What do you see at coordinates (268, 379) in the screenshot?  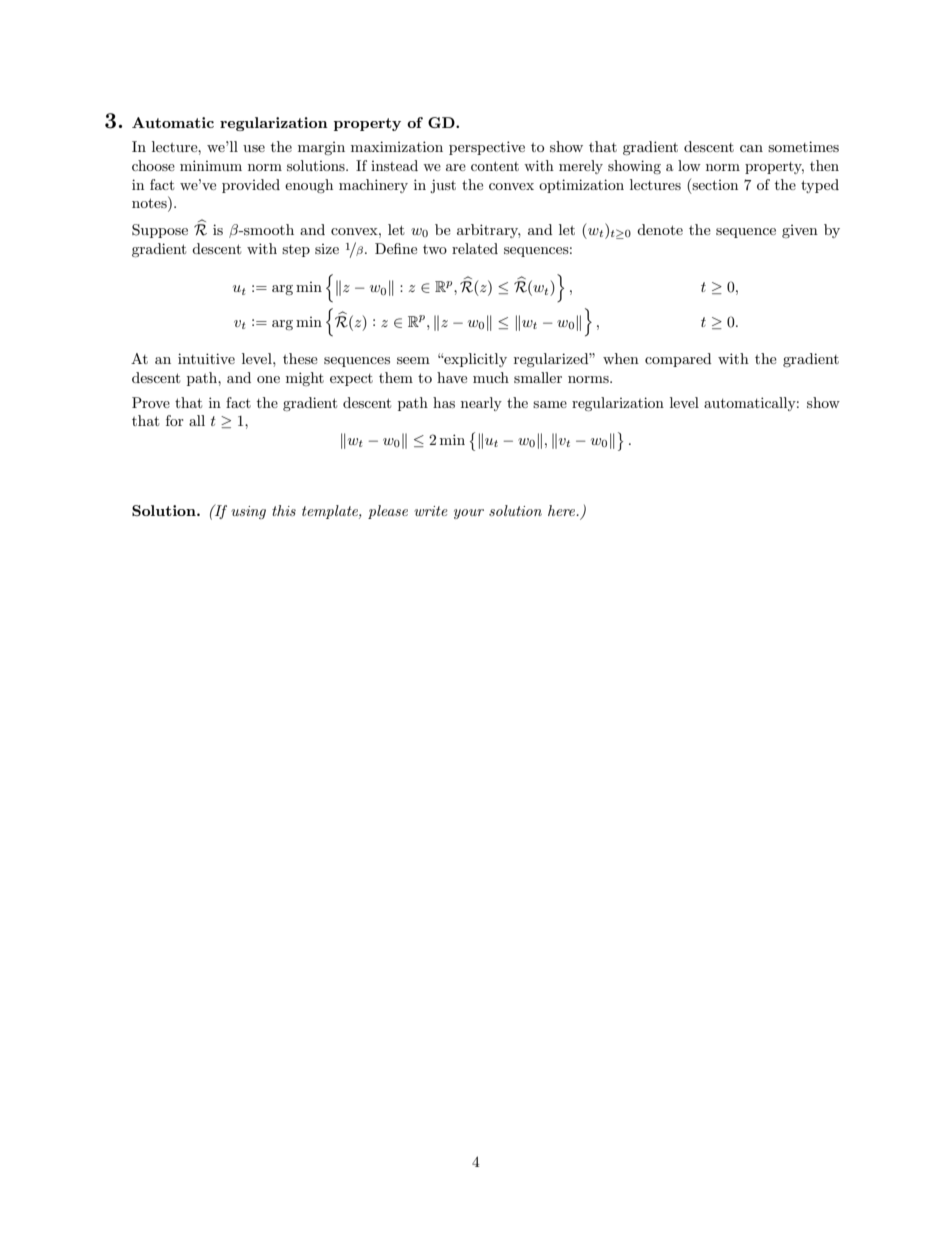 I see `one` at bounding box center [268, 379].
